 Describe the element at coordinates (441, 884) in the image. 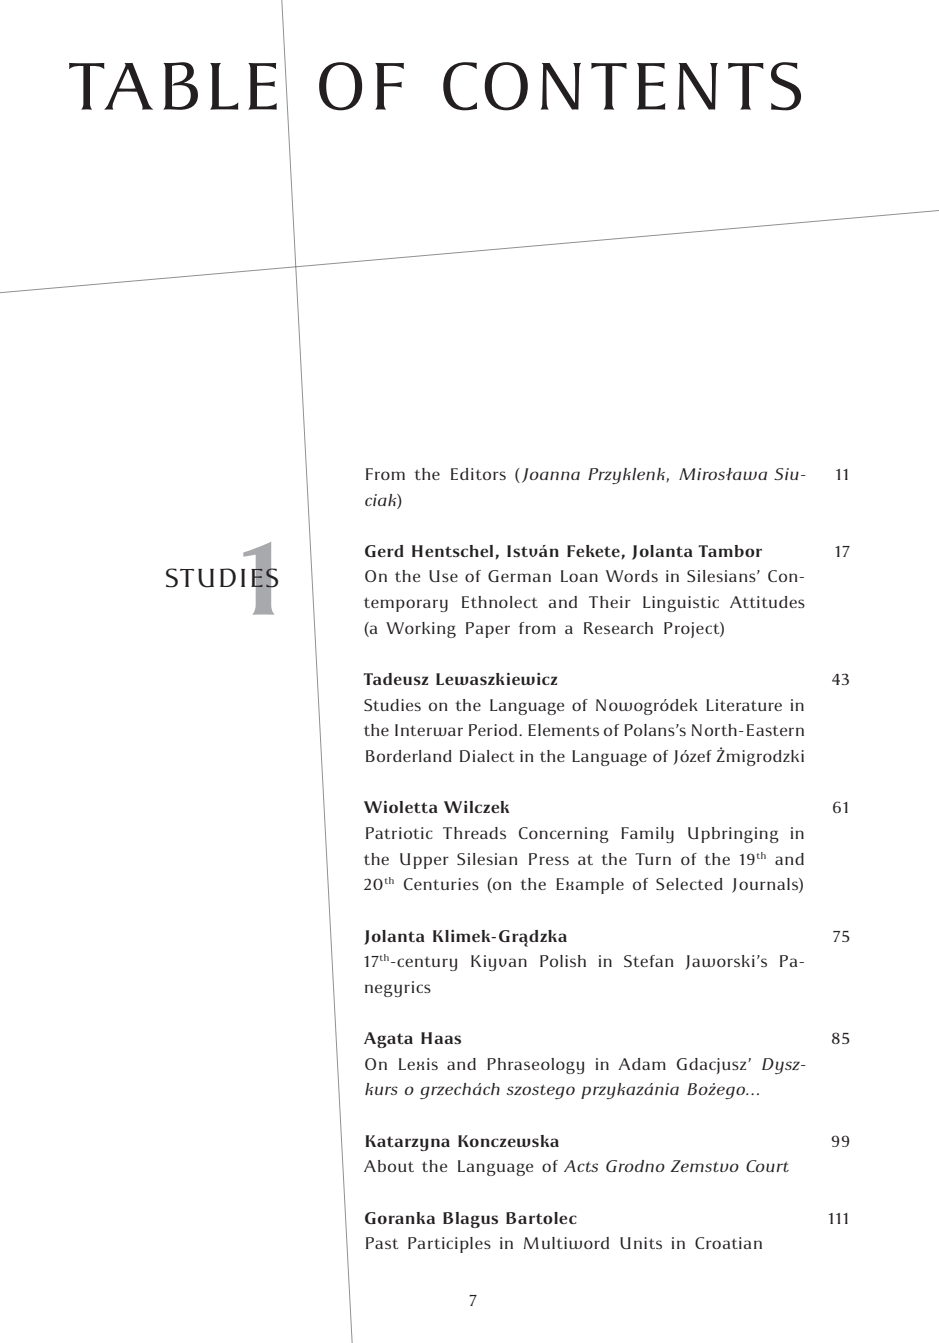

I see `Centuries` at that location.
